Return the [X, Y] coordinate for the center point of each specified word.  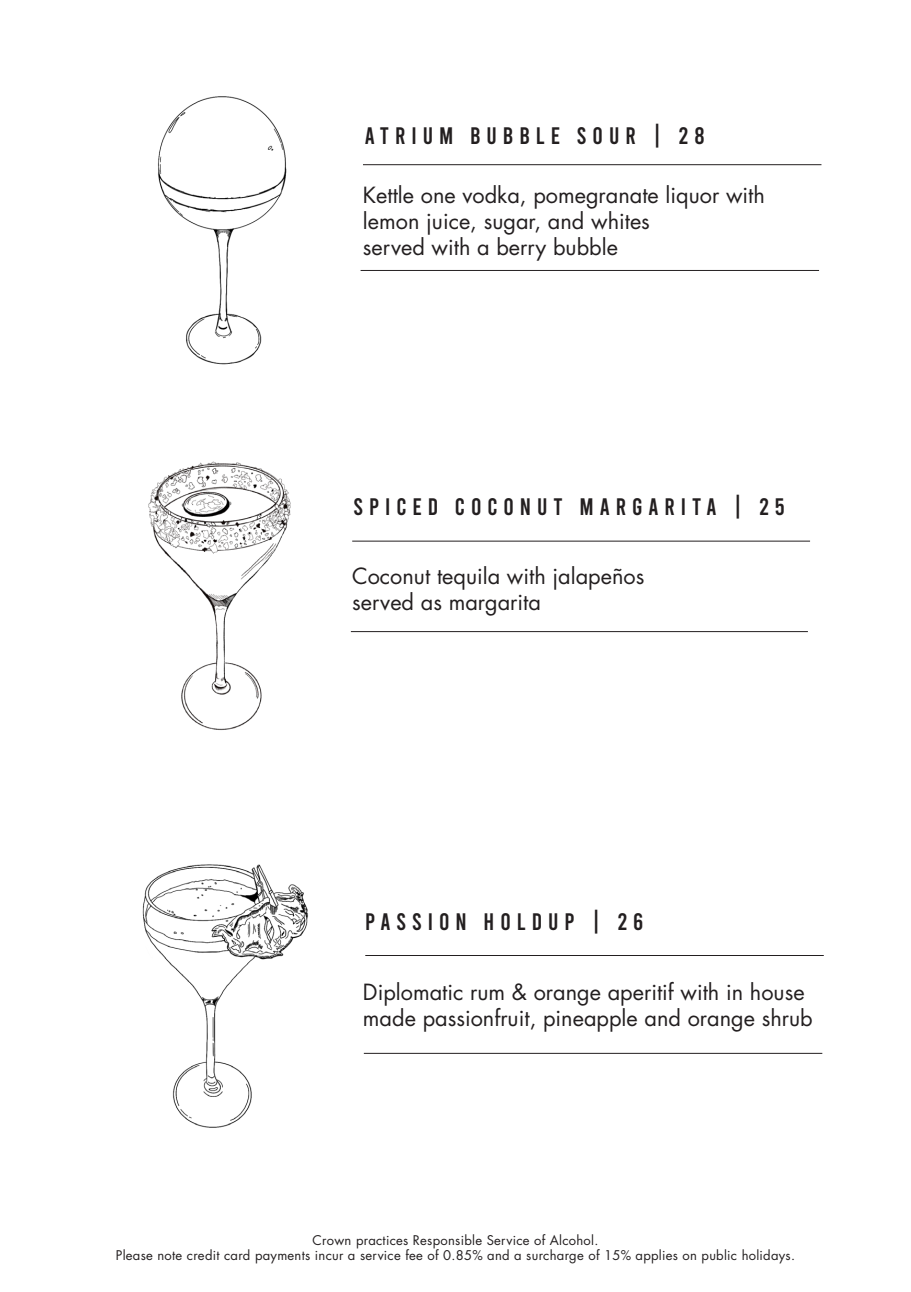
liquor [693, 197]
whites [619, 219]
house [777, 991]
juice [449, 224]
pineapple [590, 1020]
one [438, 198]
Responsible [447, 1242]
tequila [468, 578]
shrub [787, 1017]
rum [487, 995]
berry [521, 247]
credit [203, 1254]
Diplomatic [413, 994]
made [390, 1017]
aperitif [641, 994]
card [237, 1254]
